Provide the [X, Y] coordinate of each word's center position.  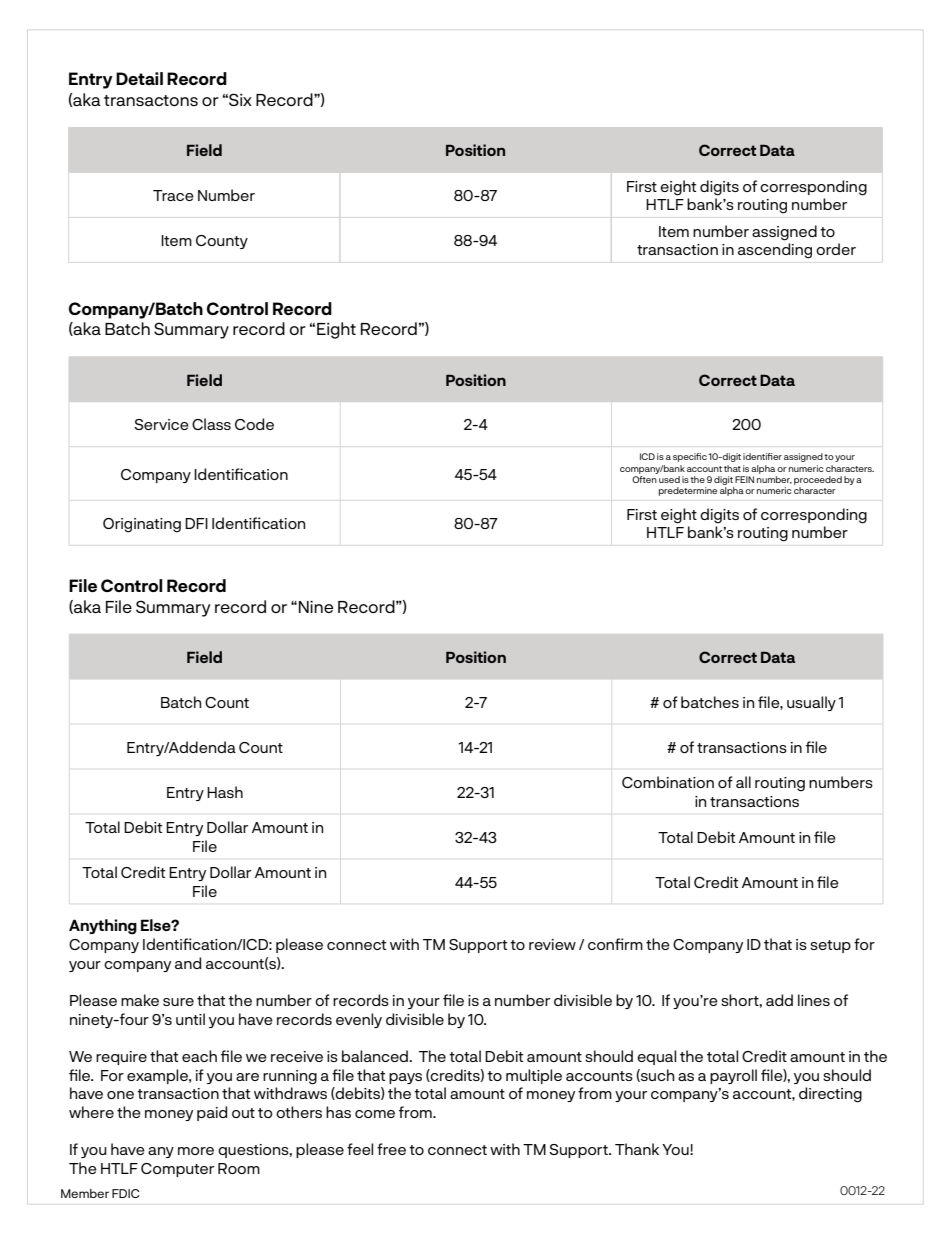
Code [254, 424]
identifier [762, 456]
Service [161, 424]
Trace [173, 195]
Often [644, 479]
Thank [637, 1149]
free [391, 1149]
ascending [775, 251]
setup [830, 946]
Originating [142, 525]
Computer [177, 1170]
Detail [139, 78]
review [552, 944]
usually [811, 703]
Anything [103, 927]
